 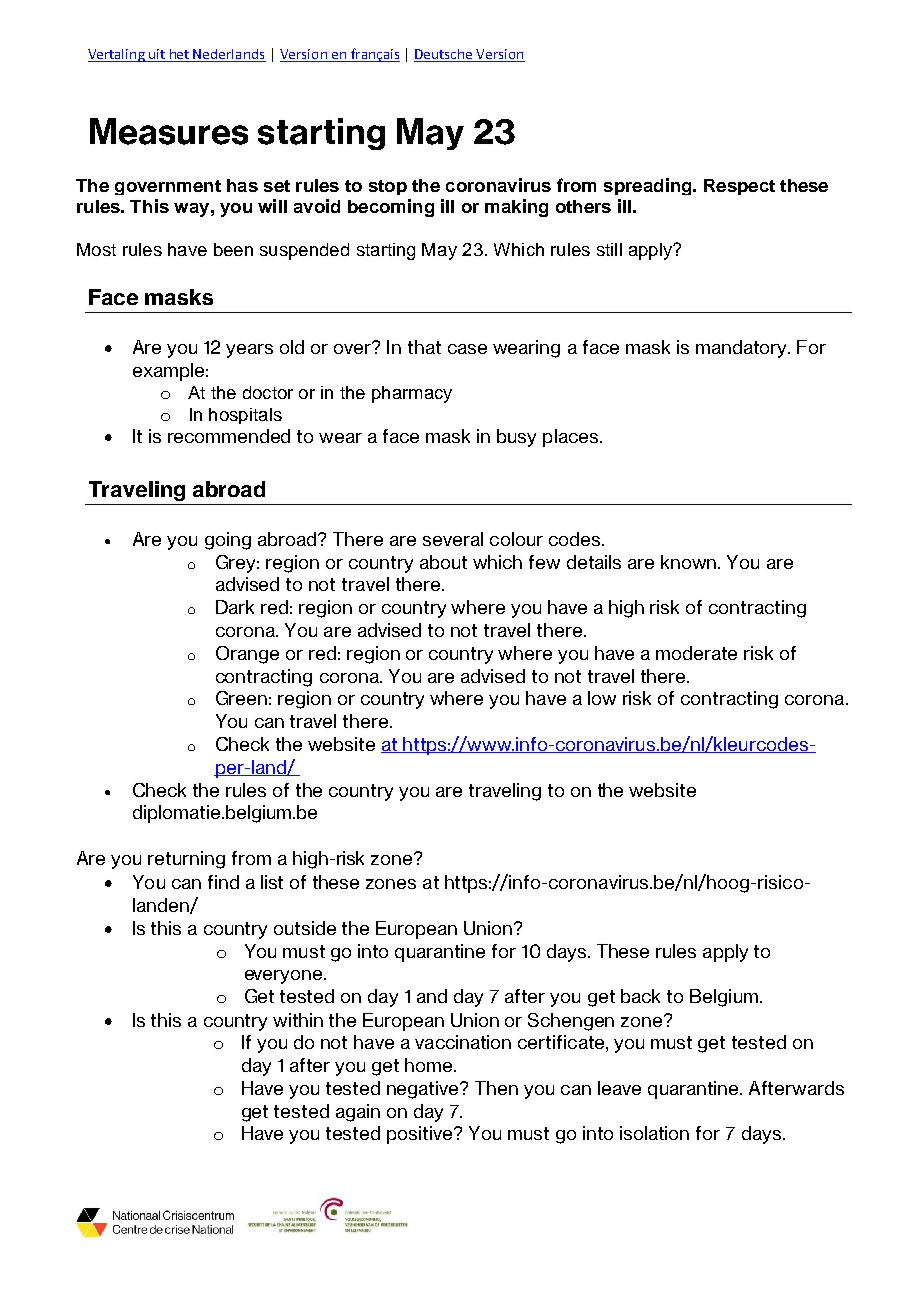 What do you see at coordinates (424, 347) in the screenshot?
I see `that` at bounding box center [424, 347].
